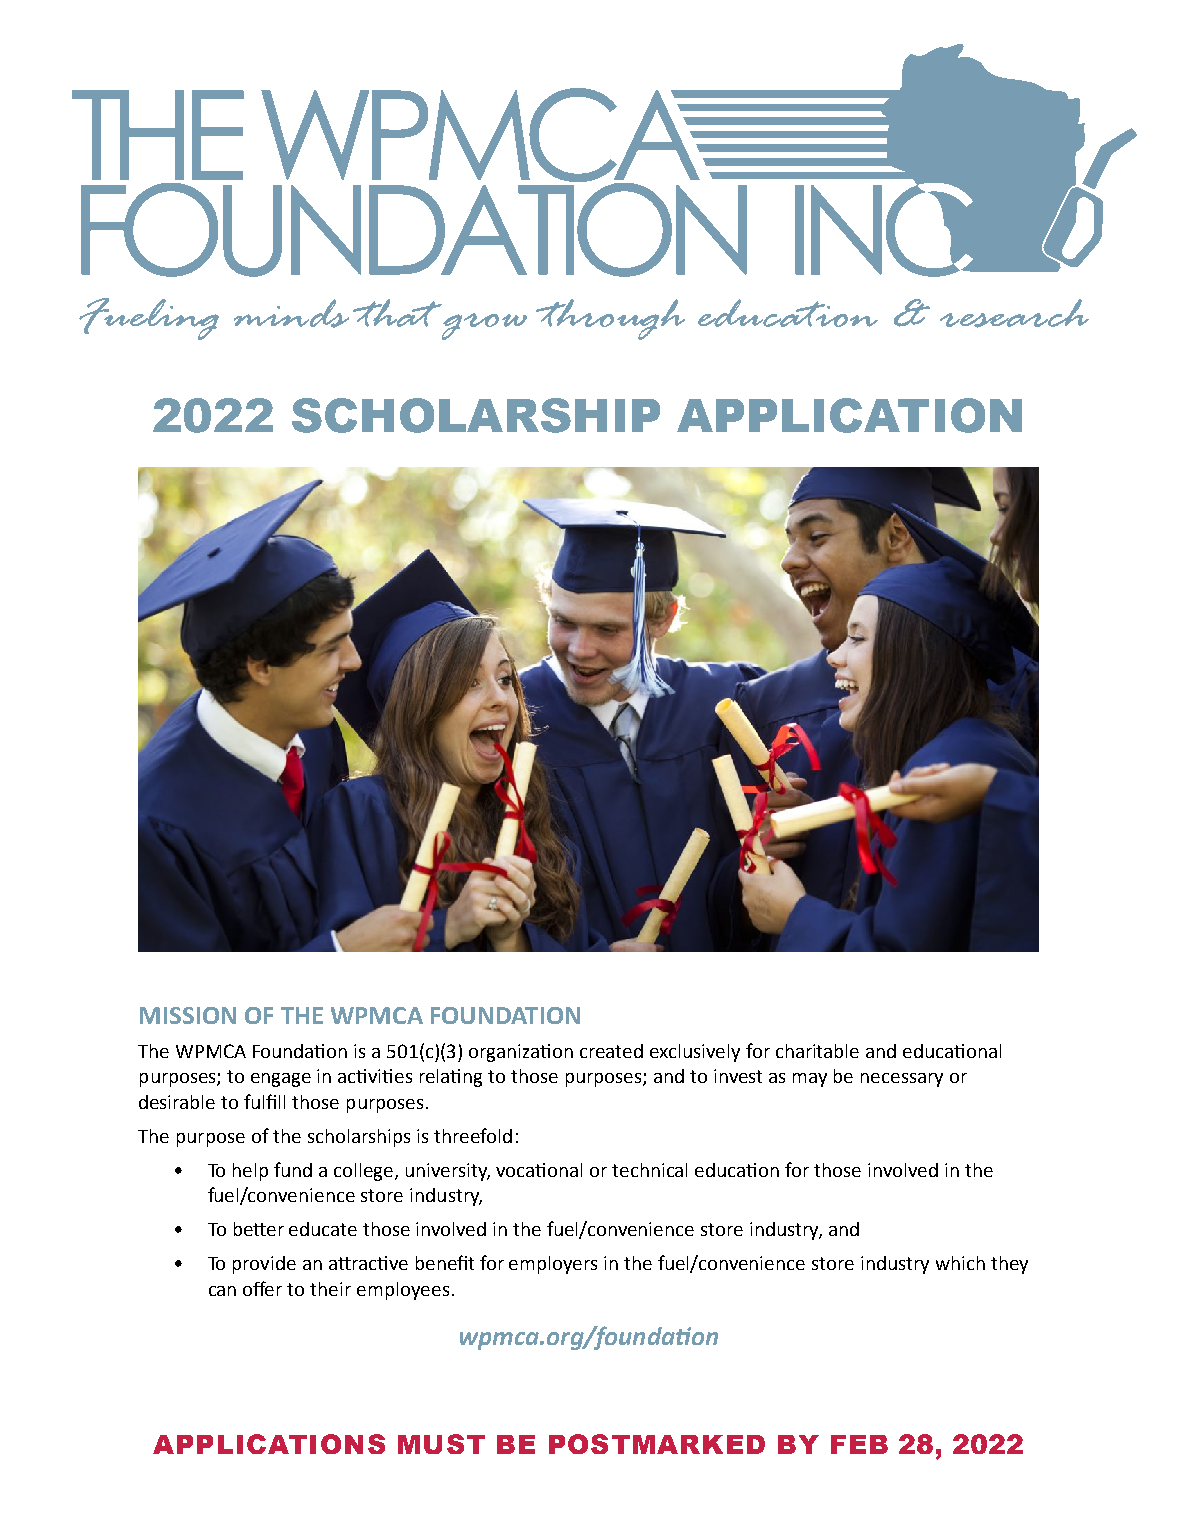  I want to click on charitable, so click(817, 1051).
